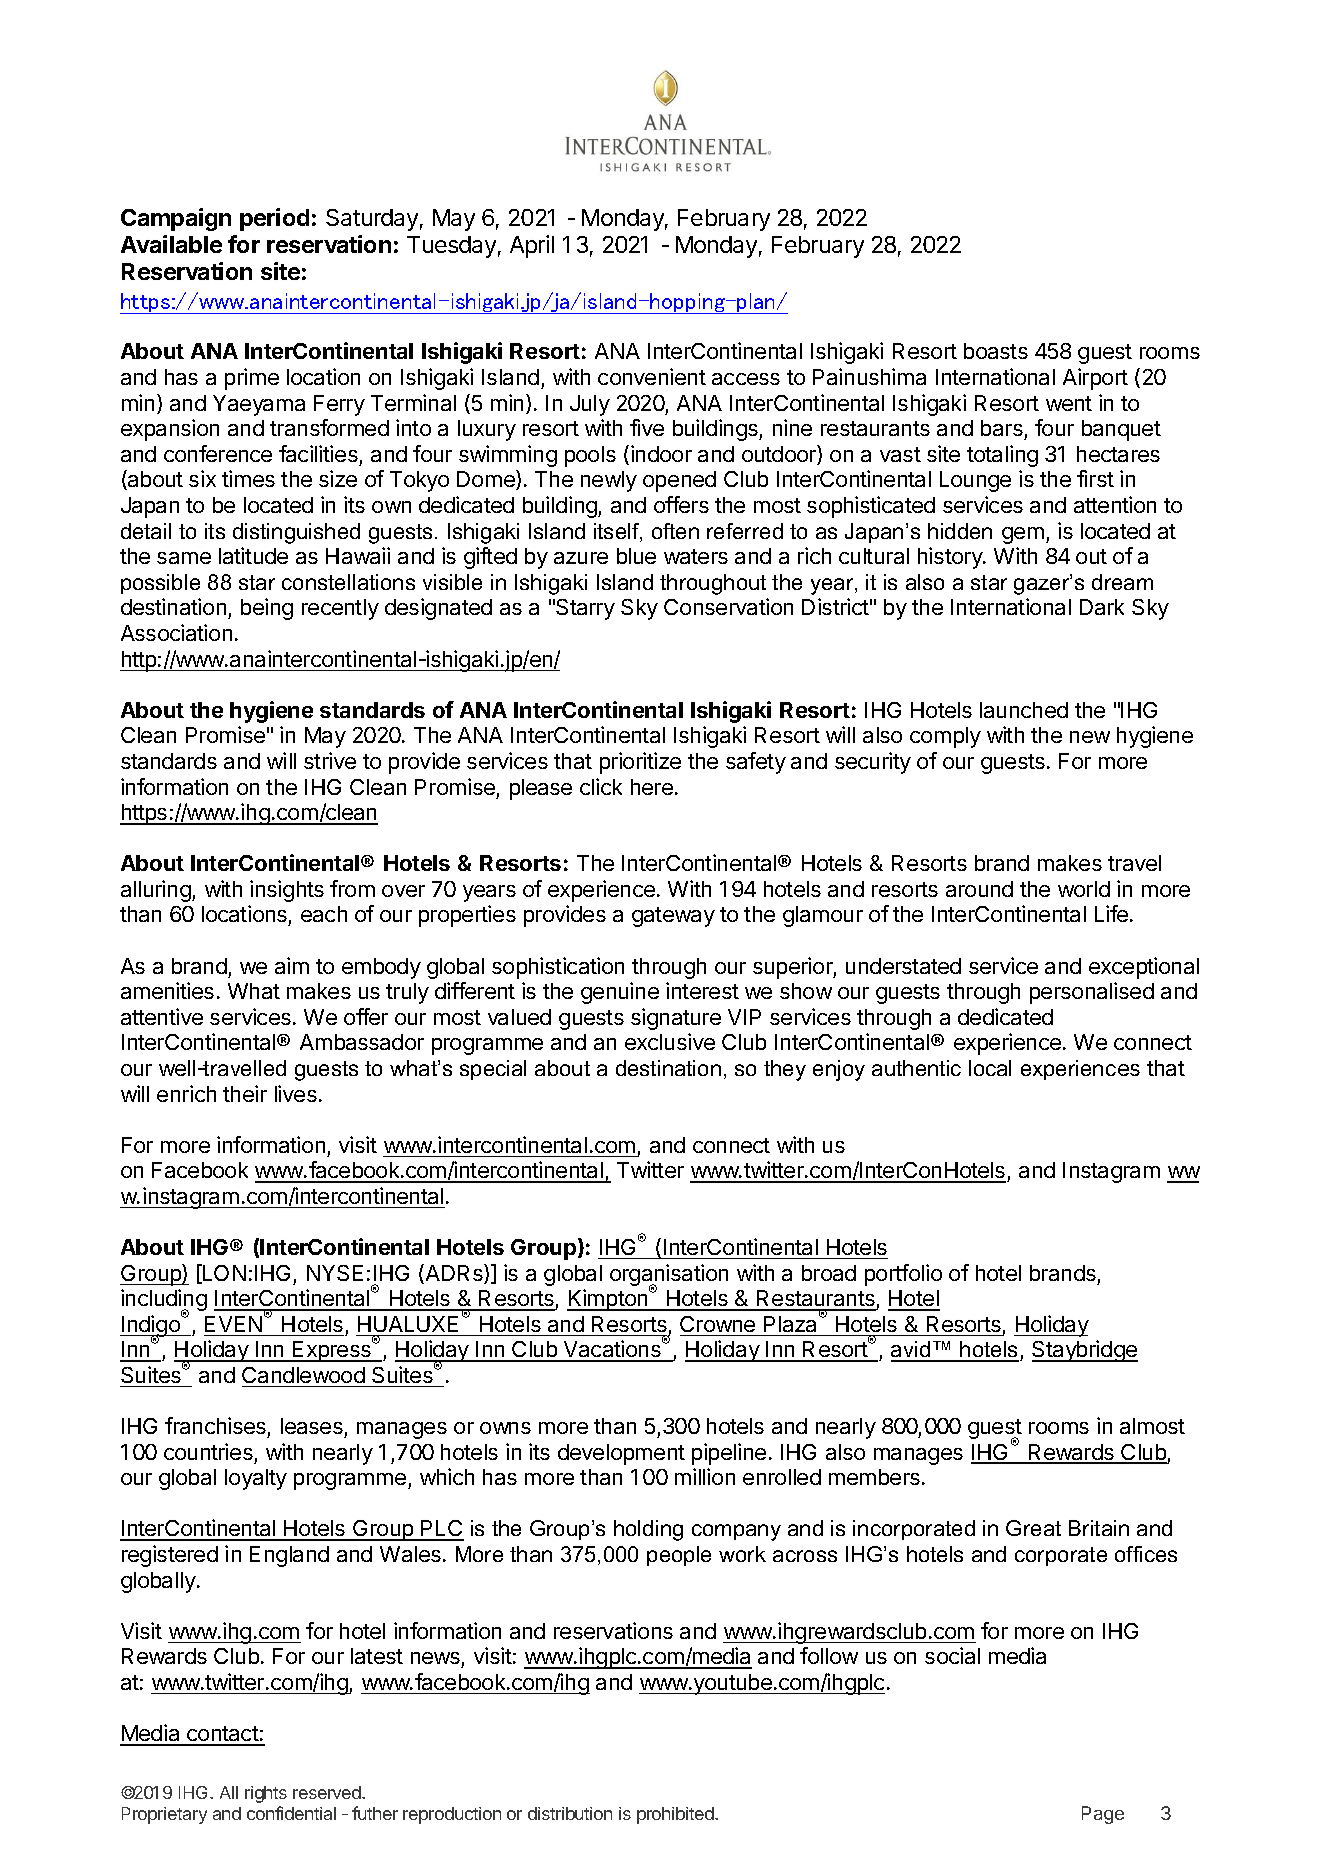  I want to click on prohibited, so click(676, 1815).
